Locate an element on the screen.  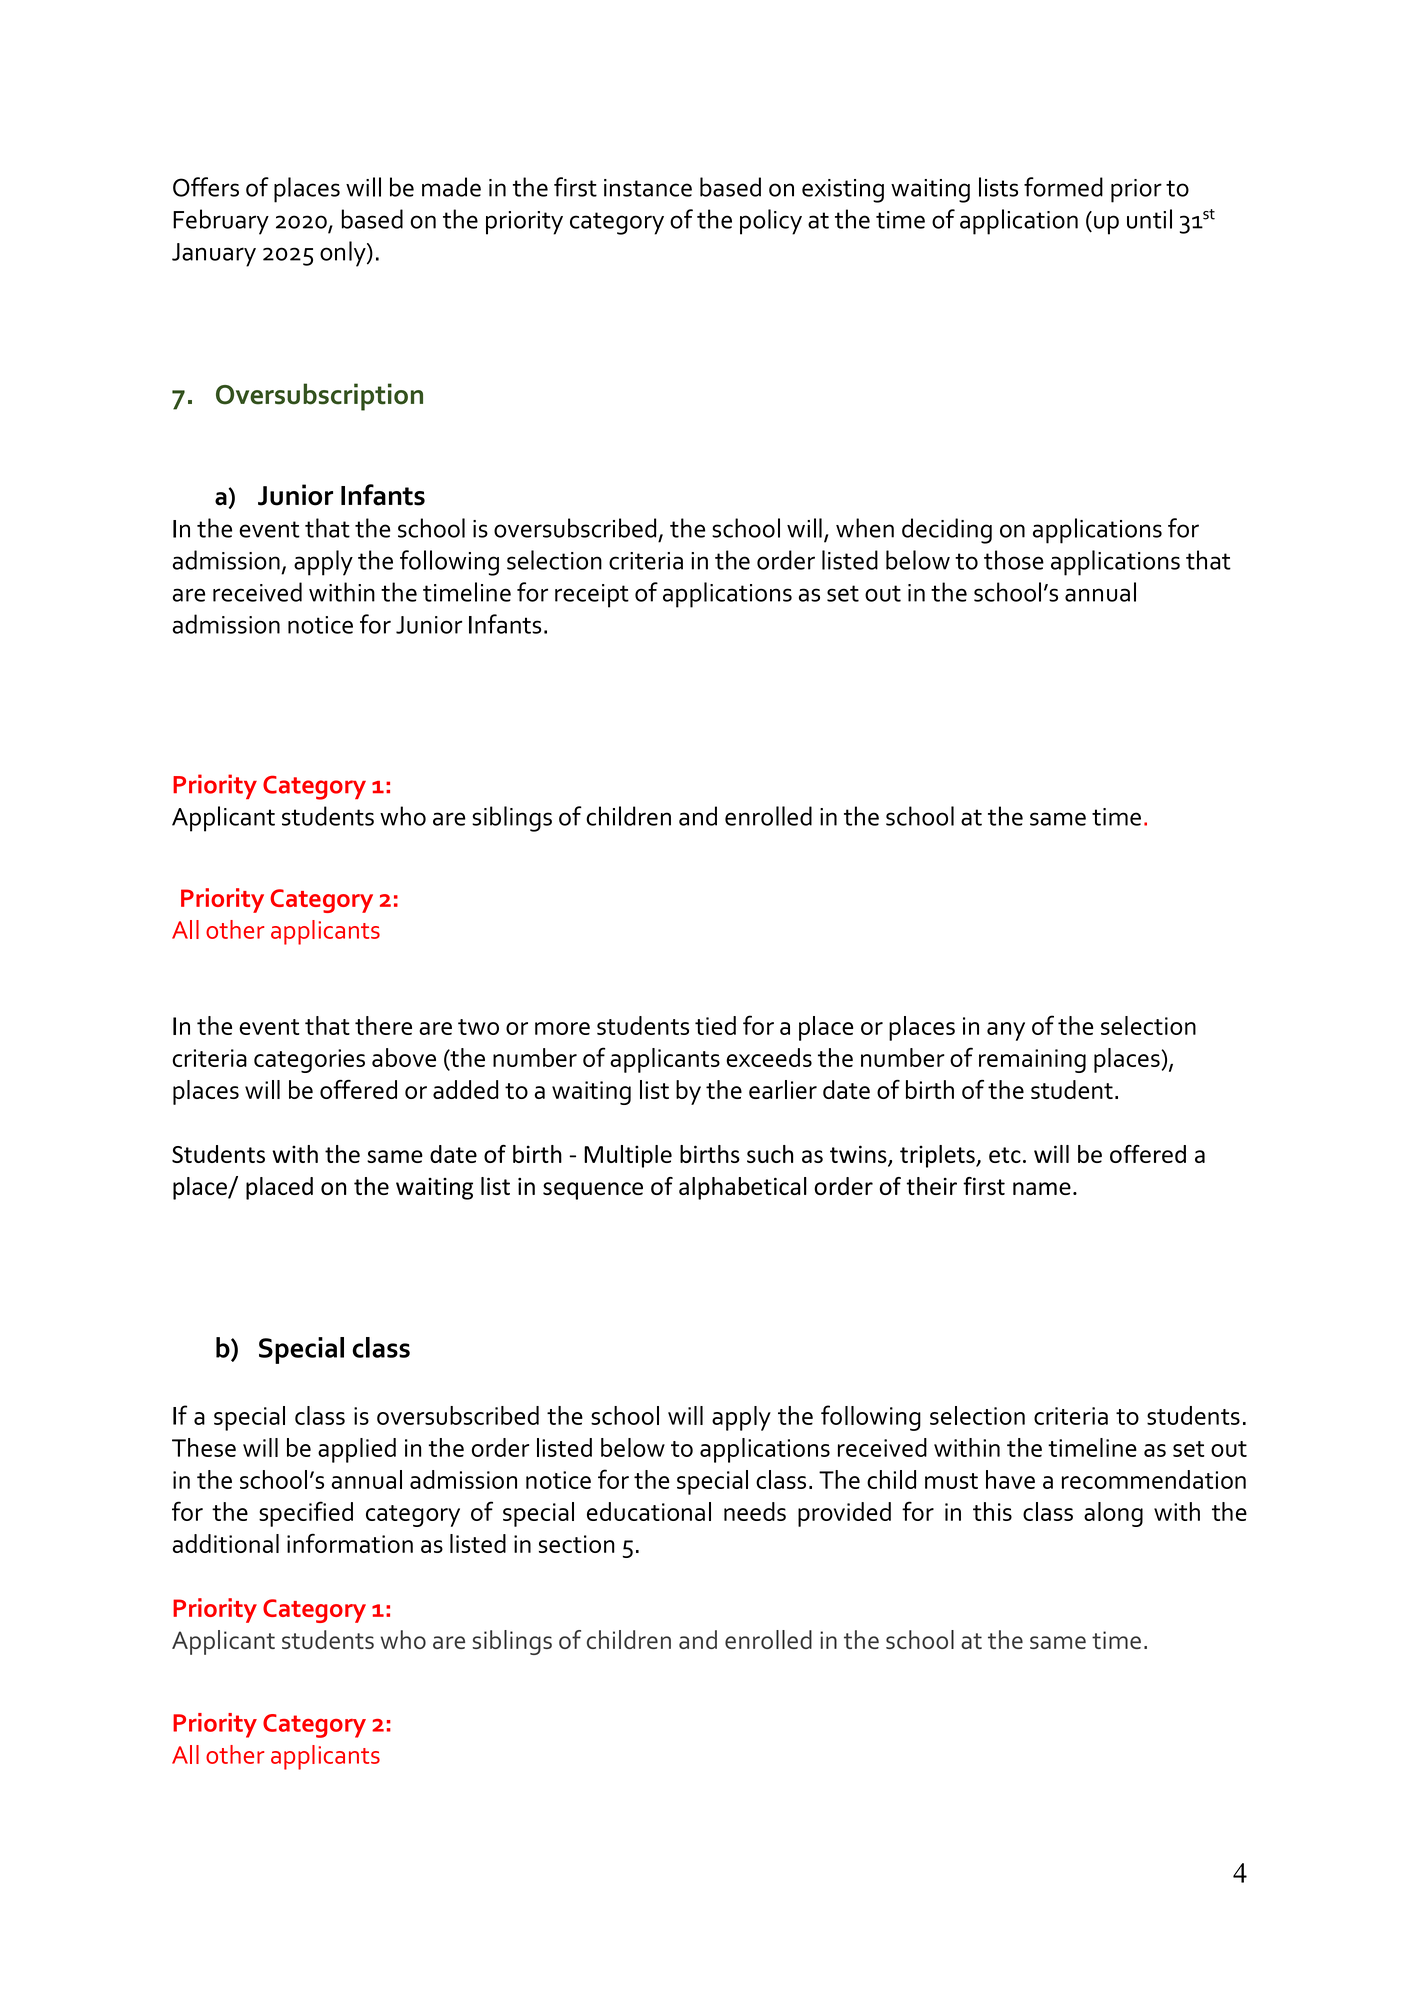
categories is located at coordinates (309, 1061).
